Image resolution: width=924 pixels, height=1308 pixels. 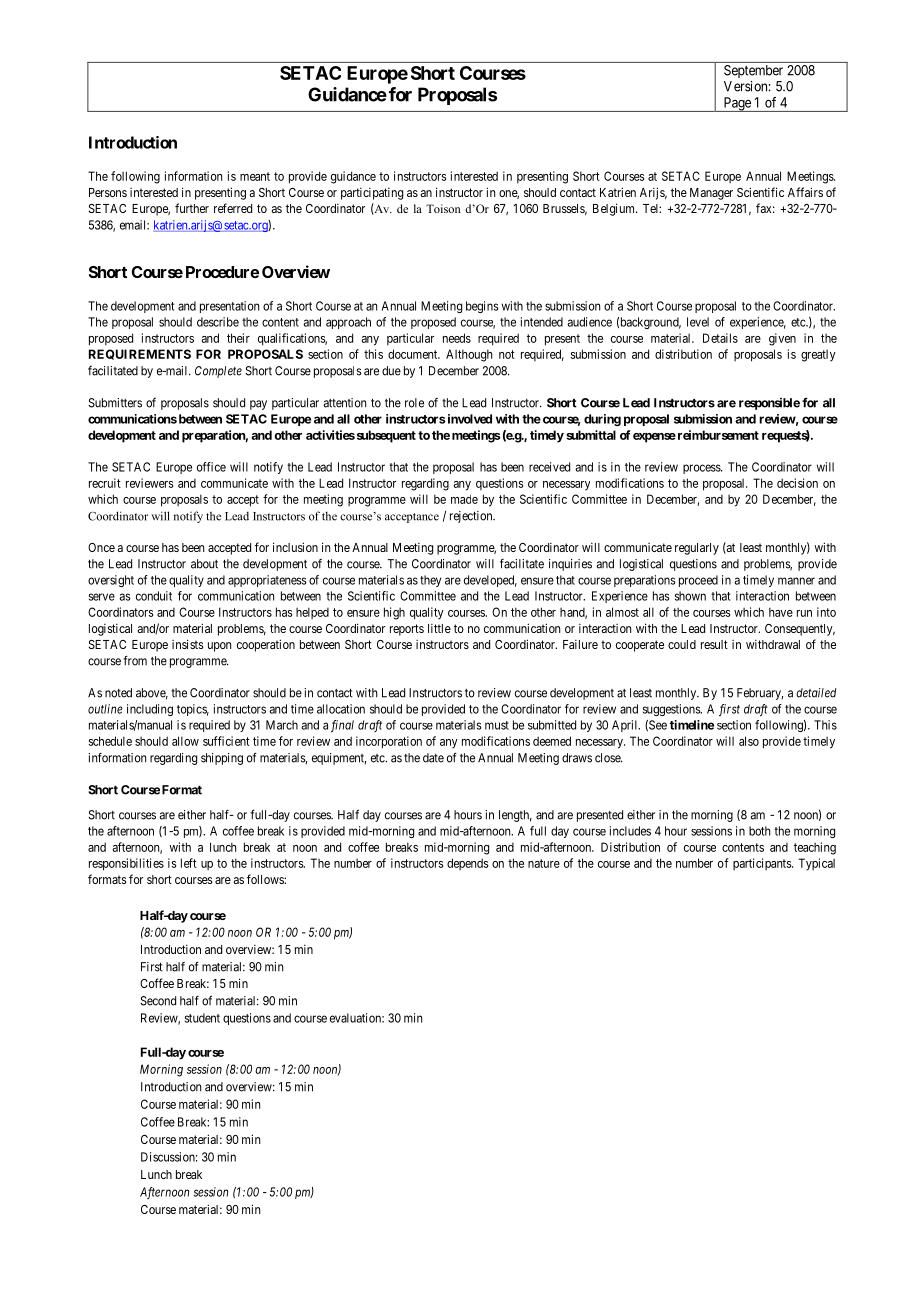 What do you see at coordinates (737, 104) in the document?
I see `Page` at bounding box center [737, 104].
